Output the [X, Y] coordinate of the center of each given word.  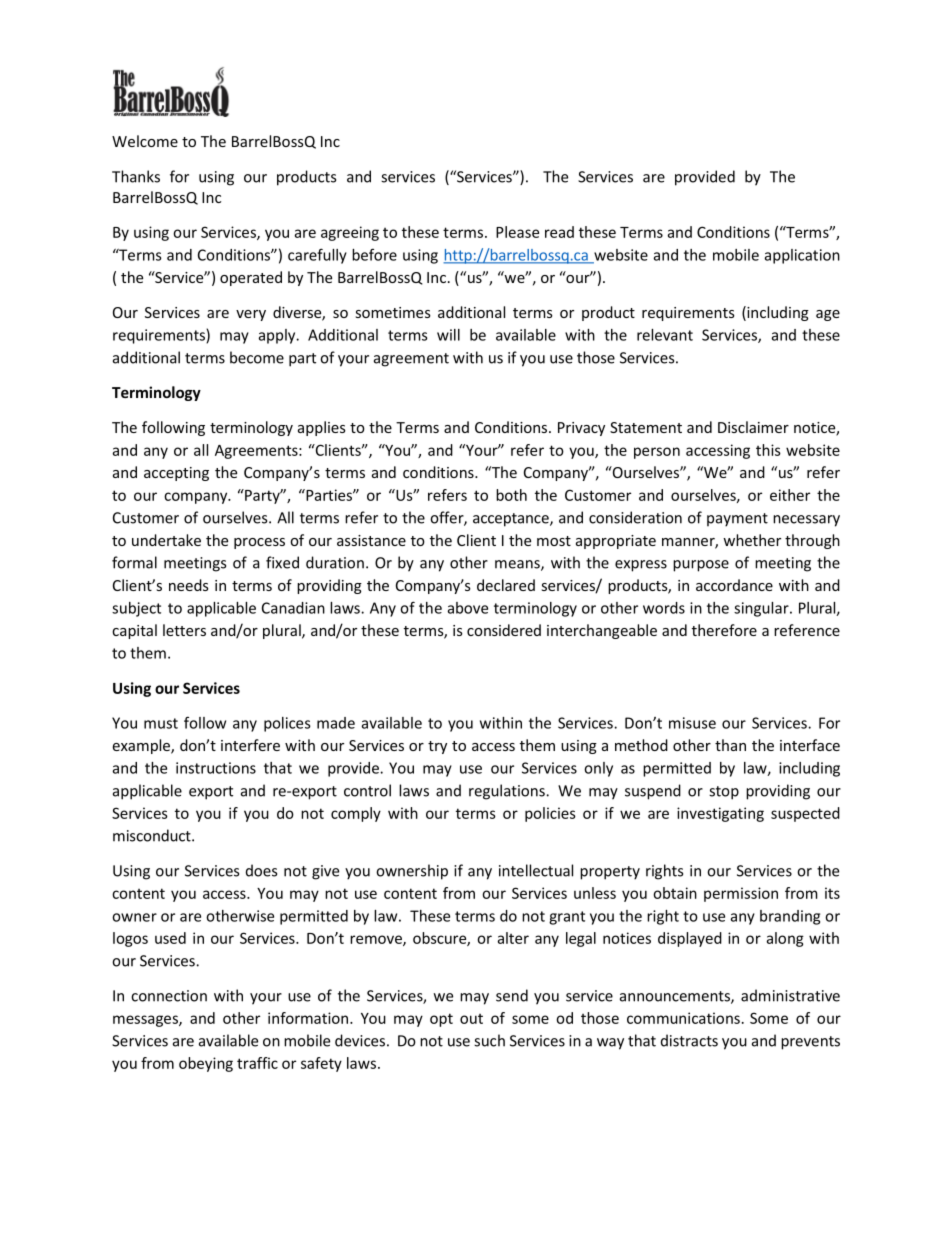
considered [504, 630]
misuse [692, 723]
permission [741, 894]
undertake [166, 540]
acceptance [512, 520]
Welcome [145, 141]
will [448, 335]
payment [737, 520]
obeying [206, 1064]
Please [517, 232]
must [161, 723]
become [257, 357]
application [802, 256]
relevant [665, 335]
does [261, 870]
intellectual [536, 870]
